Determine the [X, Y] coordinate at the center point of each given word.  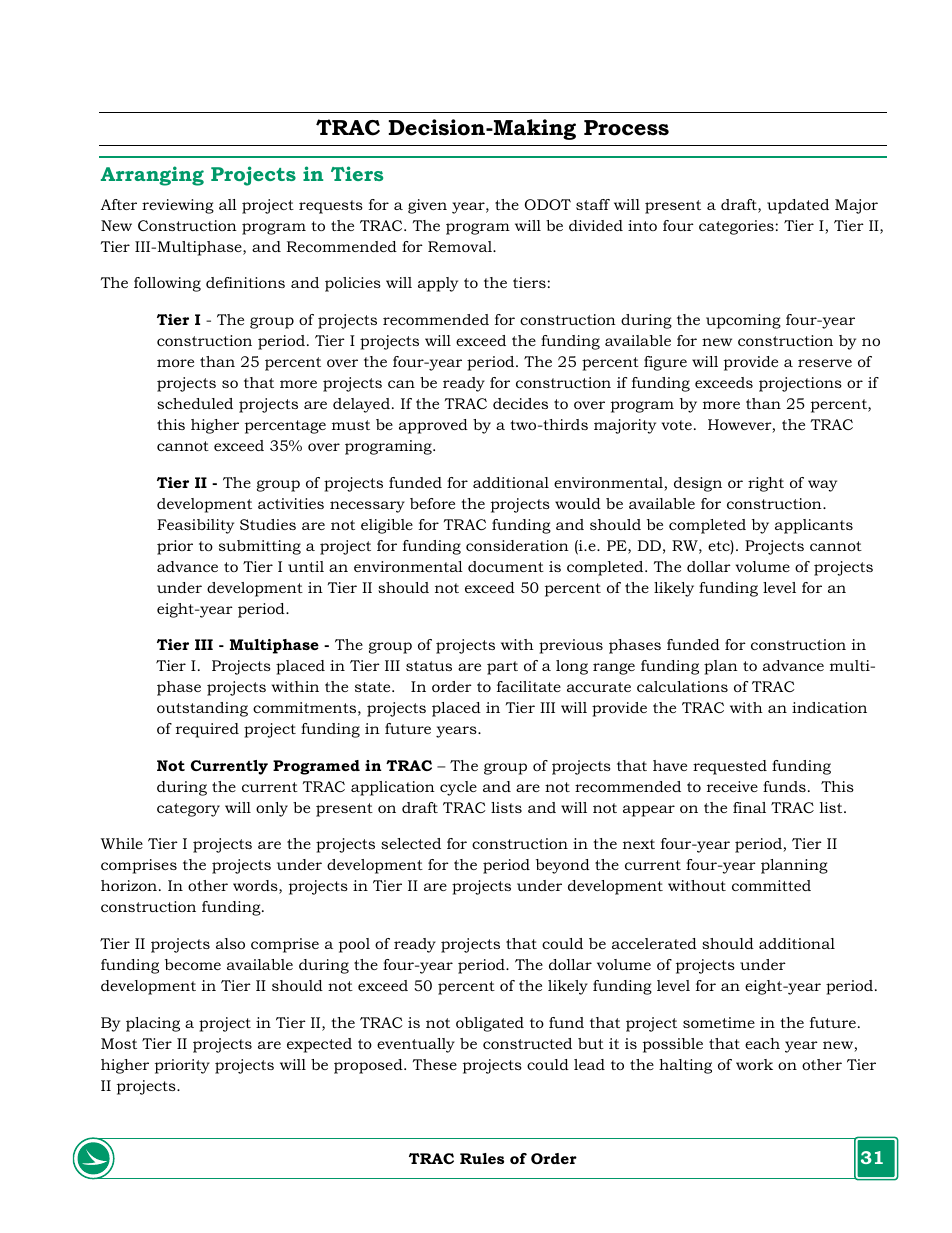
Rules [482, 1158]
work [754, 1064]
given [427, 206]
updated [798, 206]
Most [119, 1043]
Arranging [152, 176]
